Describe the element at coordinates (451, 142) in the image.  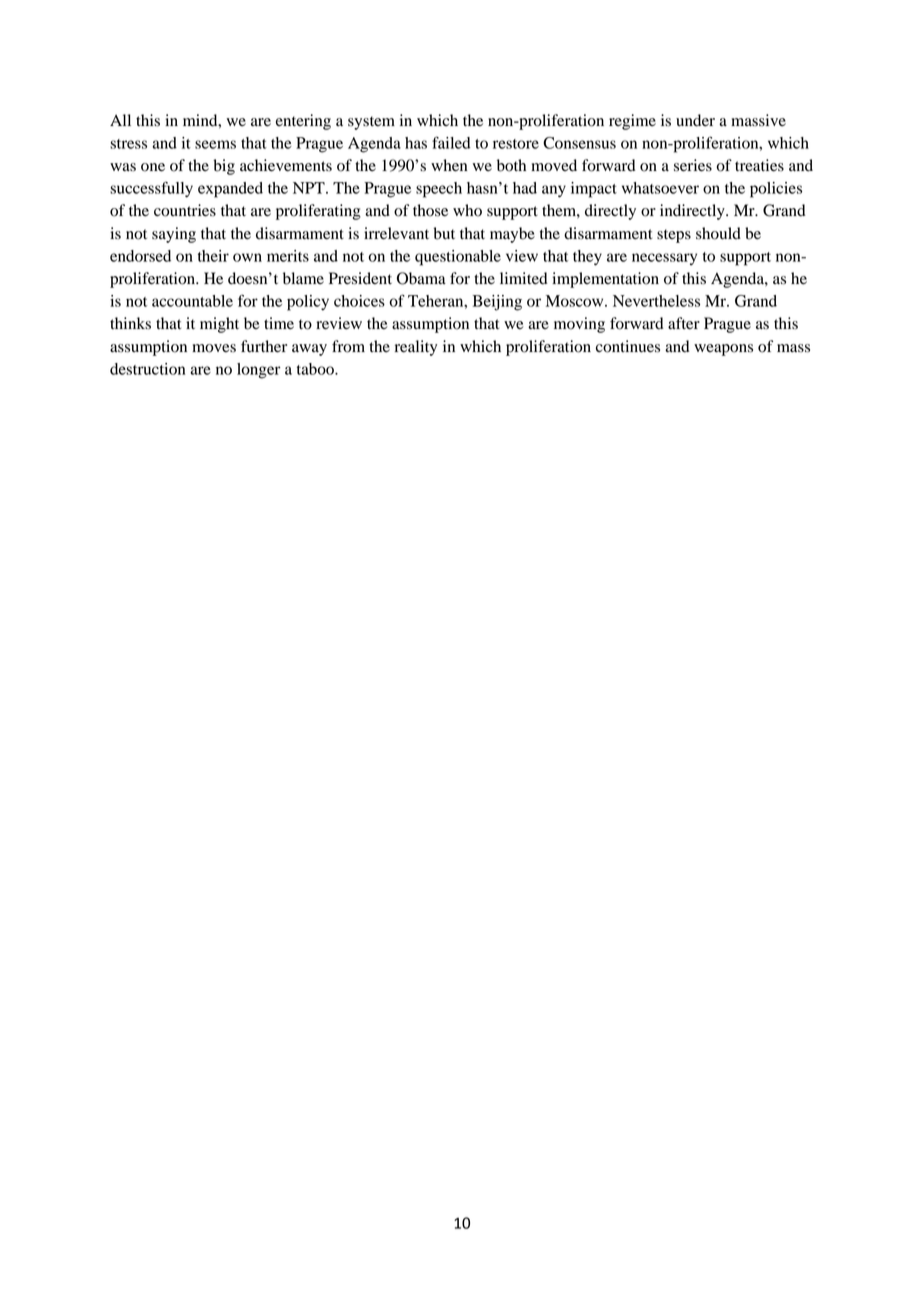
I see `failed` at that location.
